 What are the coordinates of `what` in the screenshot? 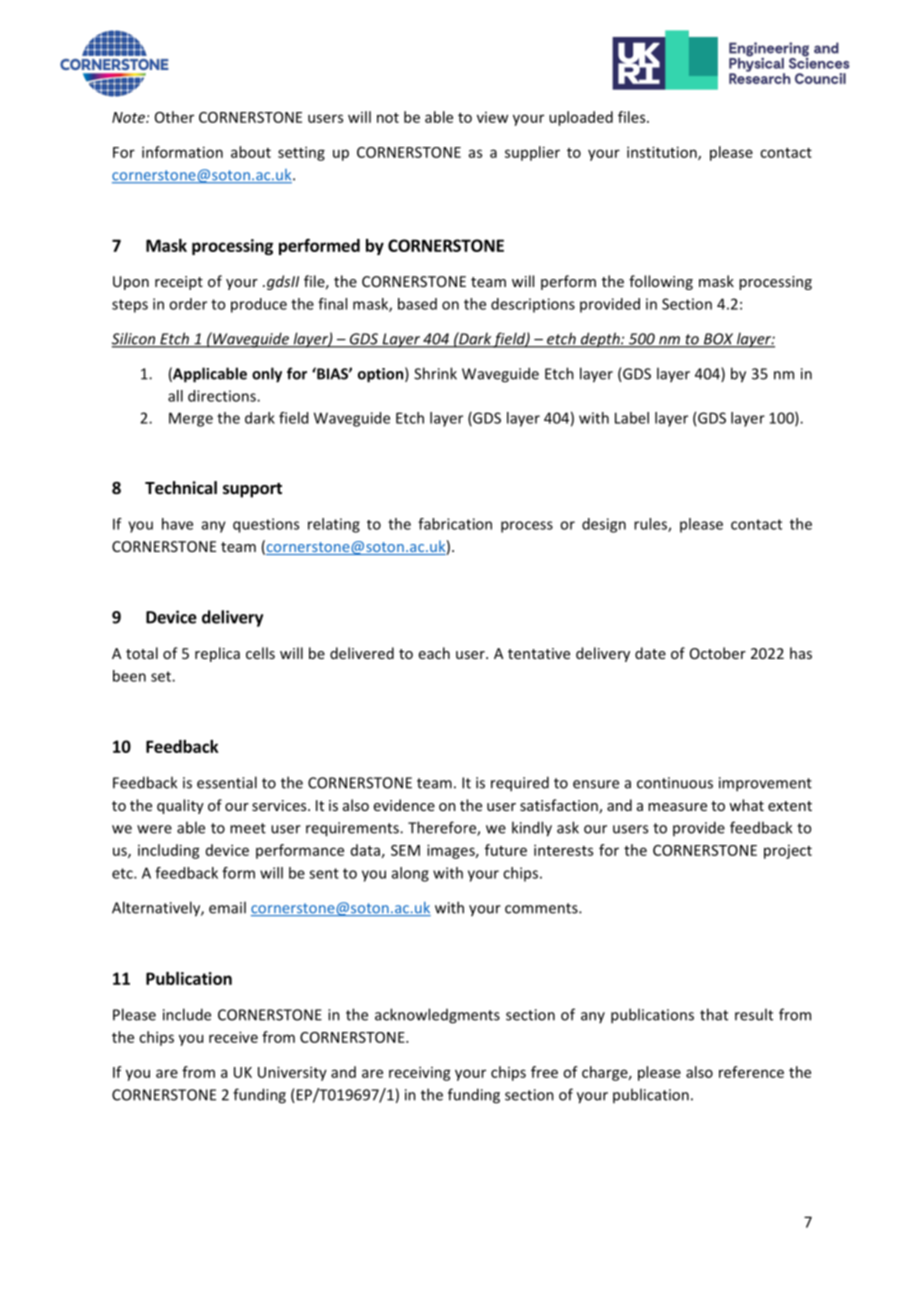 It's located at (746, 805).
